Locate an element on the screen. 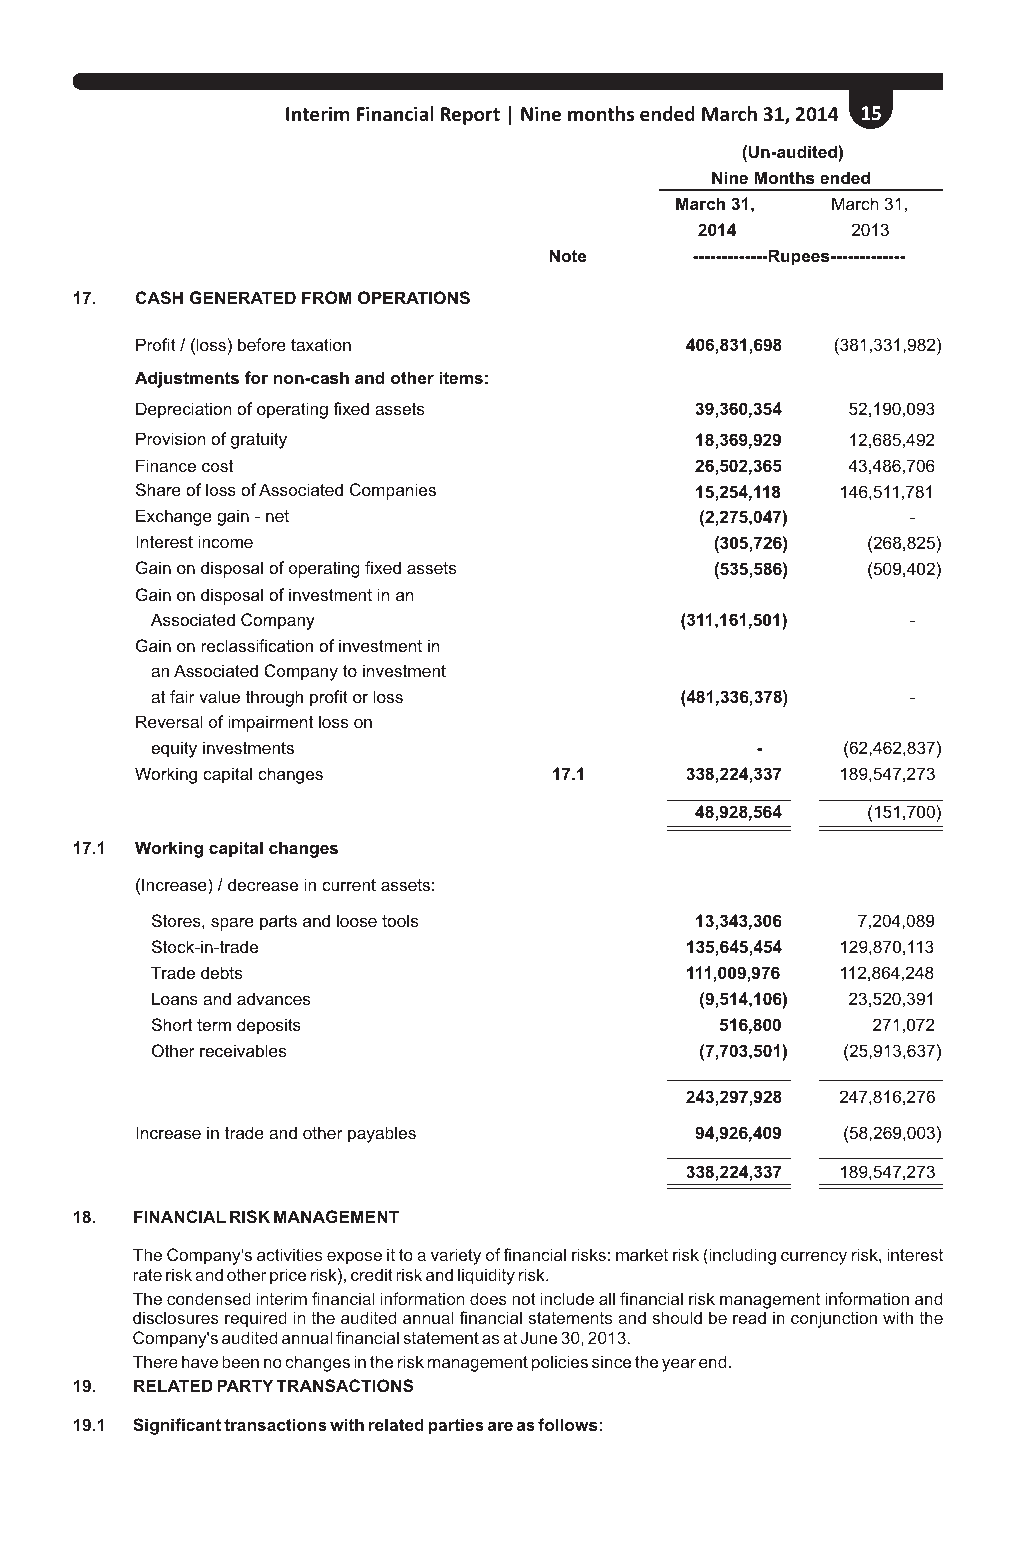  tools is located at coordinates (400, 920).
